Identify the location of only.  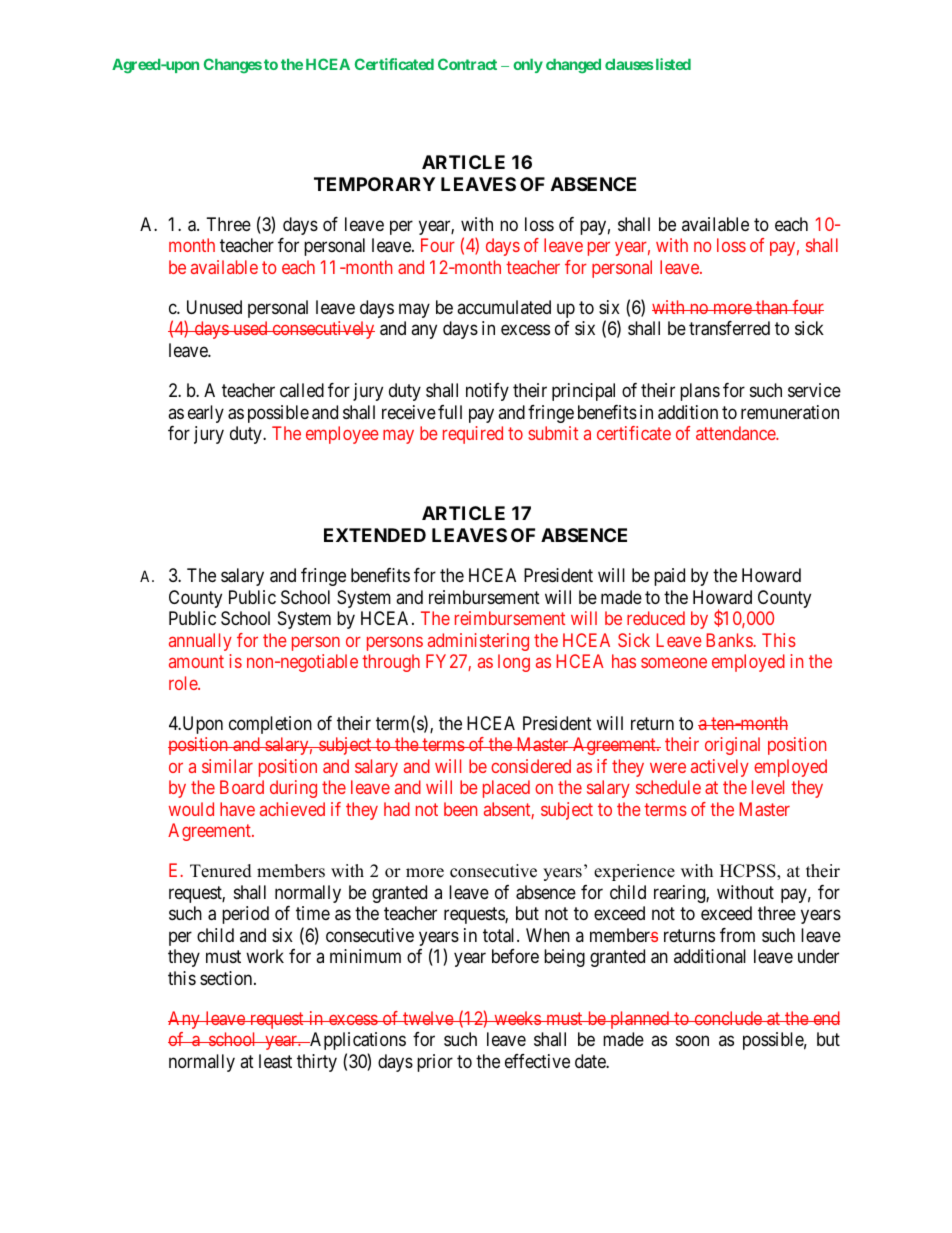
(528, 66).
